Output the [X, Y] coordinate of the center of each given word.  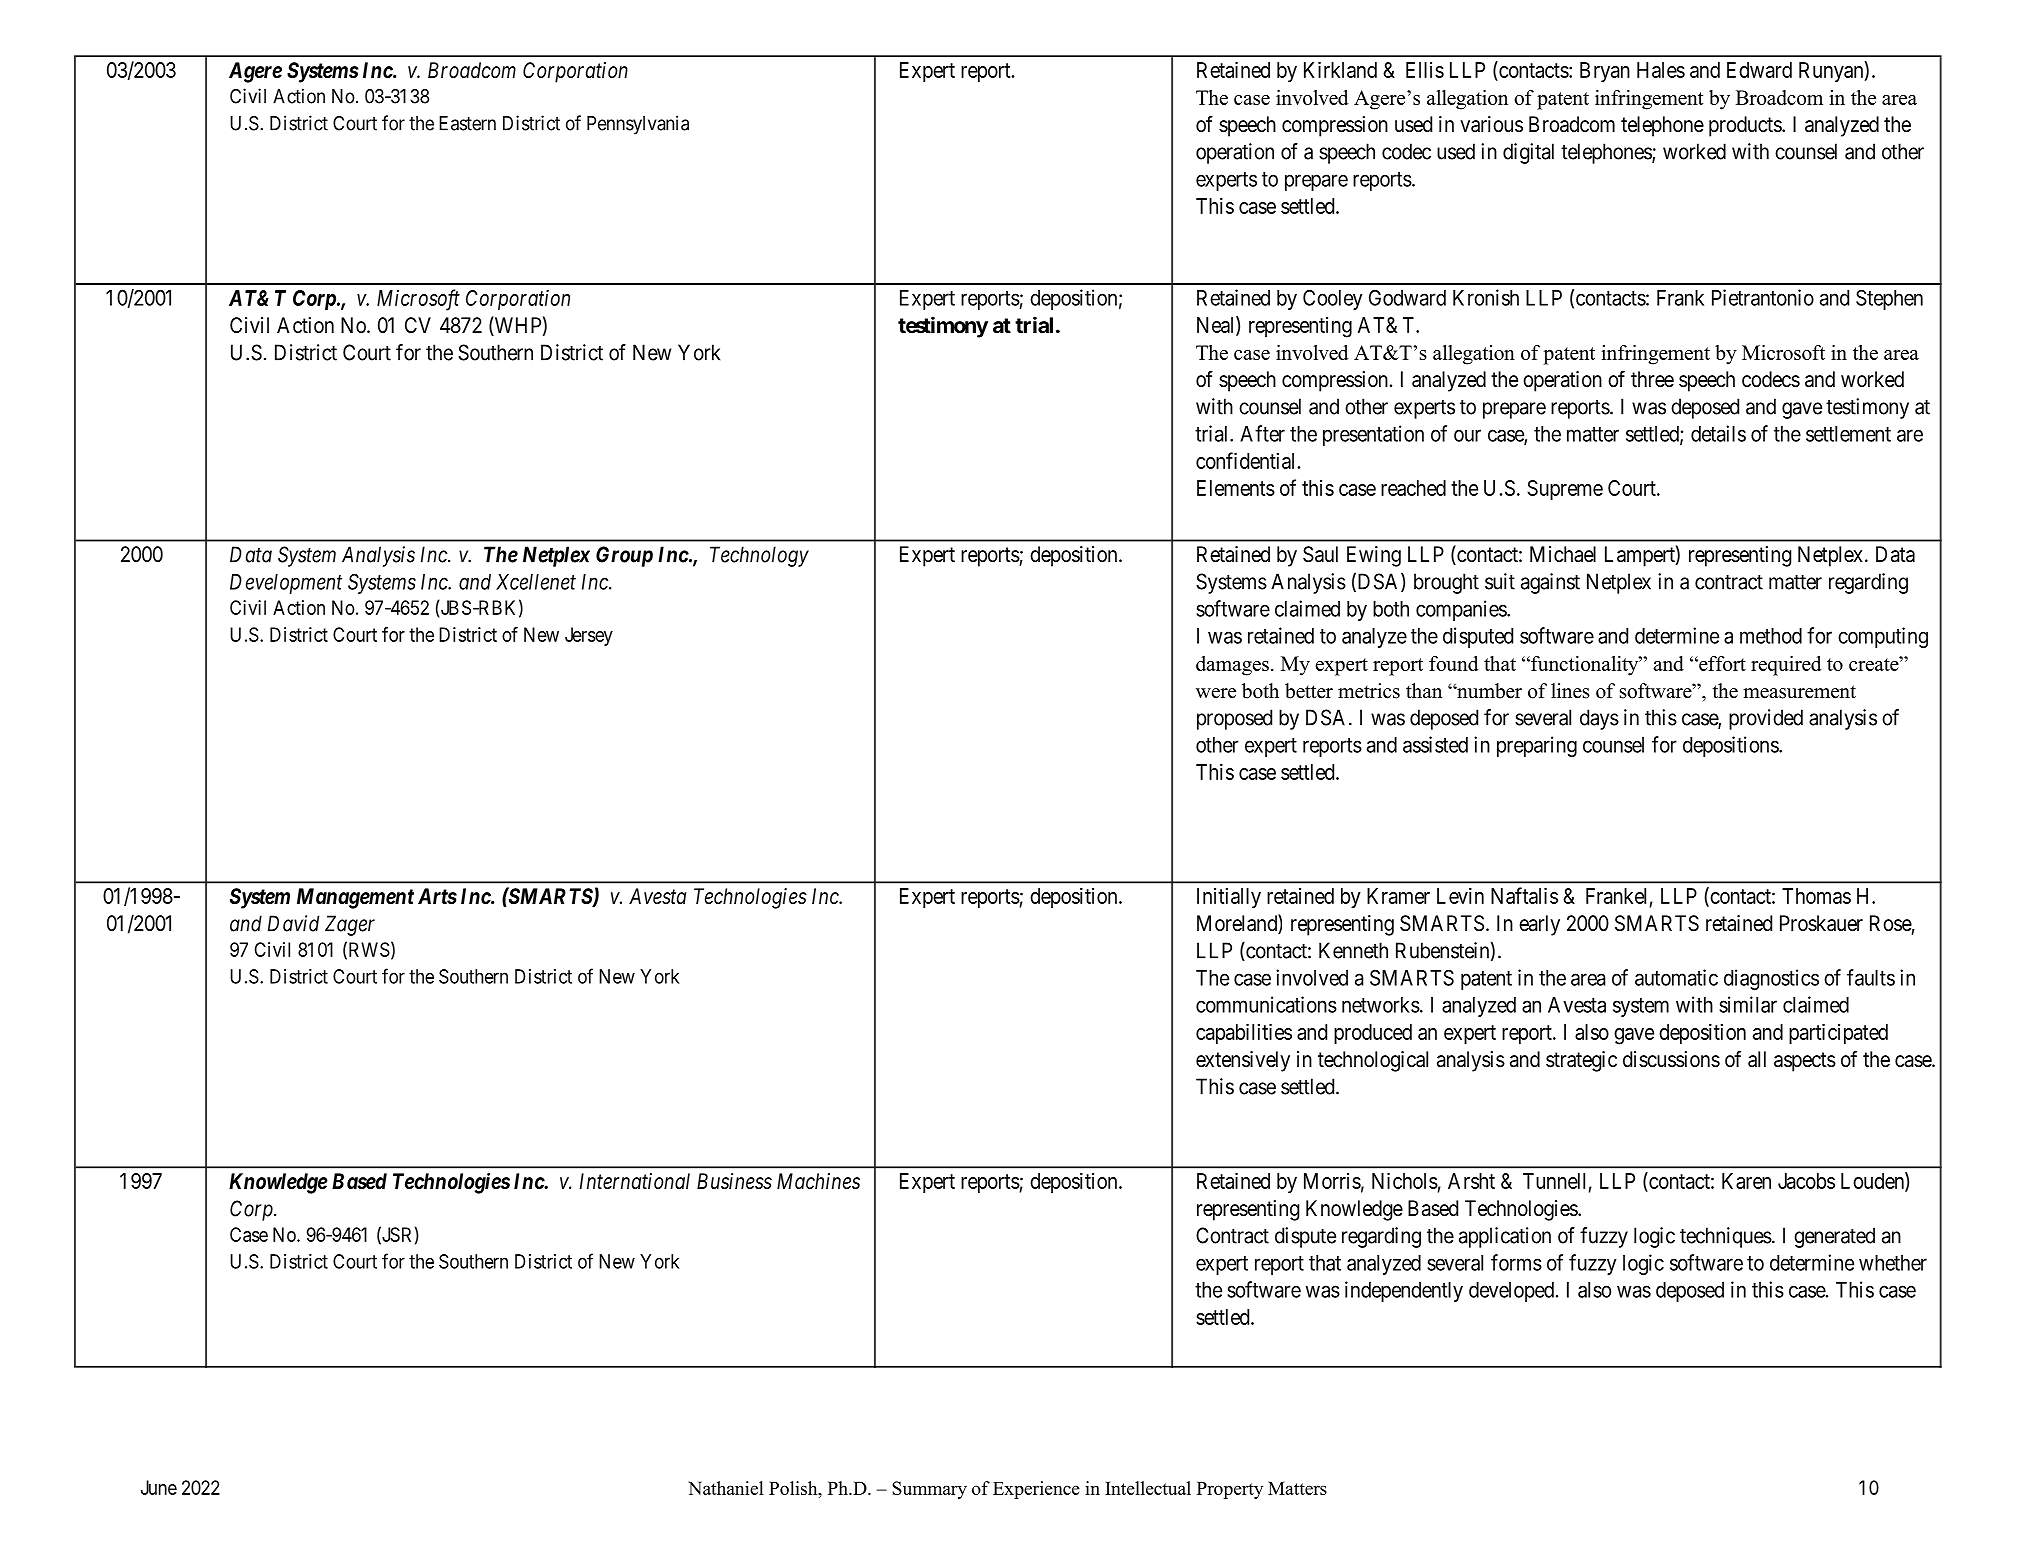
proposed [1234, 719]
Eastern [467, 123]
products [1746, 126]
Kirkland [1340, 69]
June [159, 1487]
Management [355, 898]
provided [1766, 719]
